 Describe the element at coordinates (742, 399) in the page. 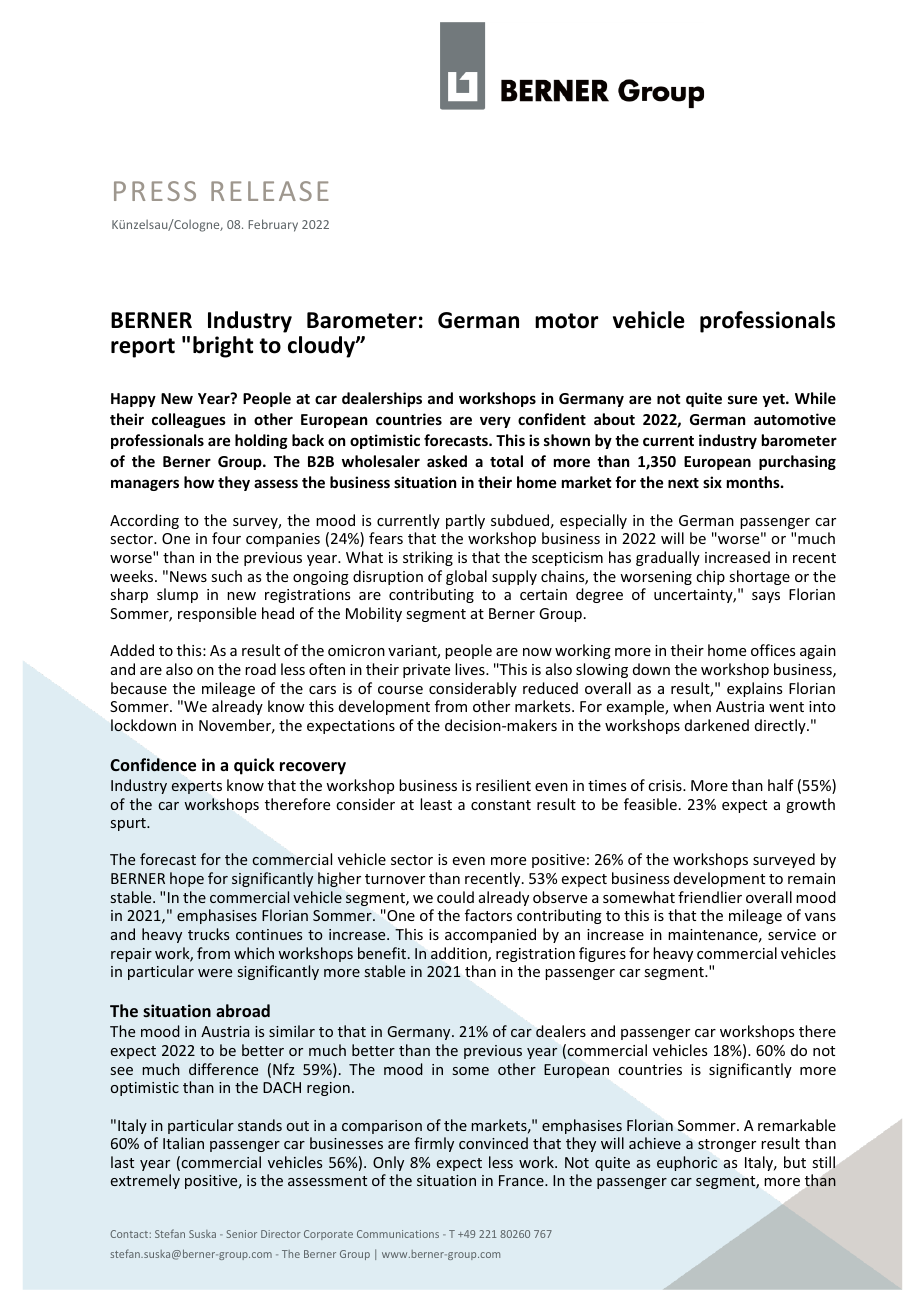

I see `sure` at that location.
